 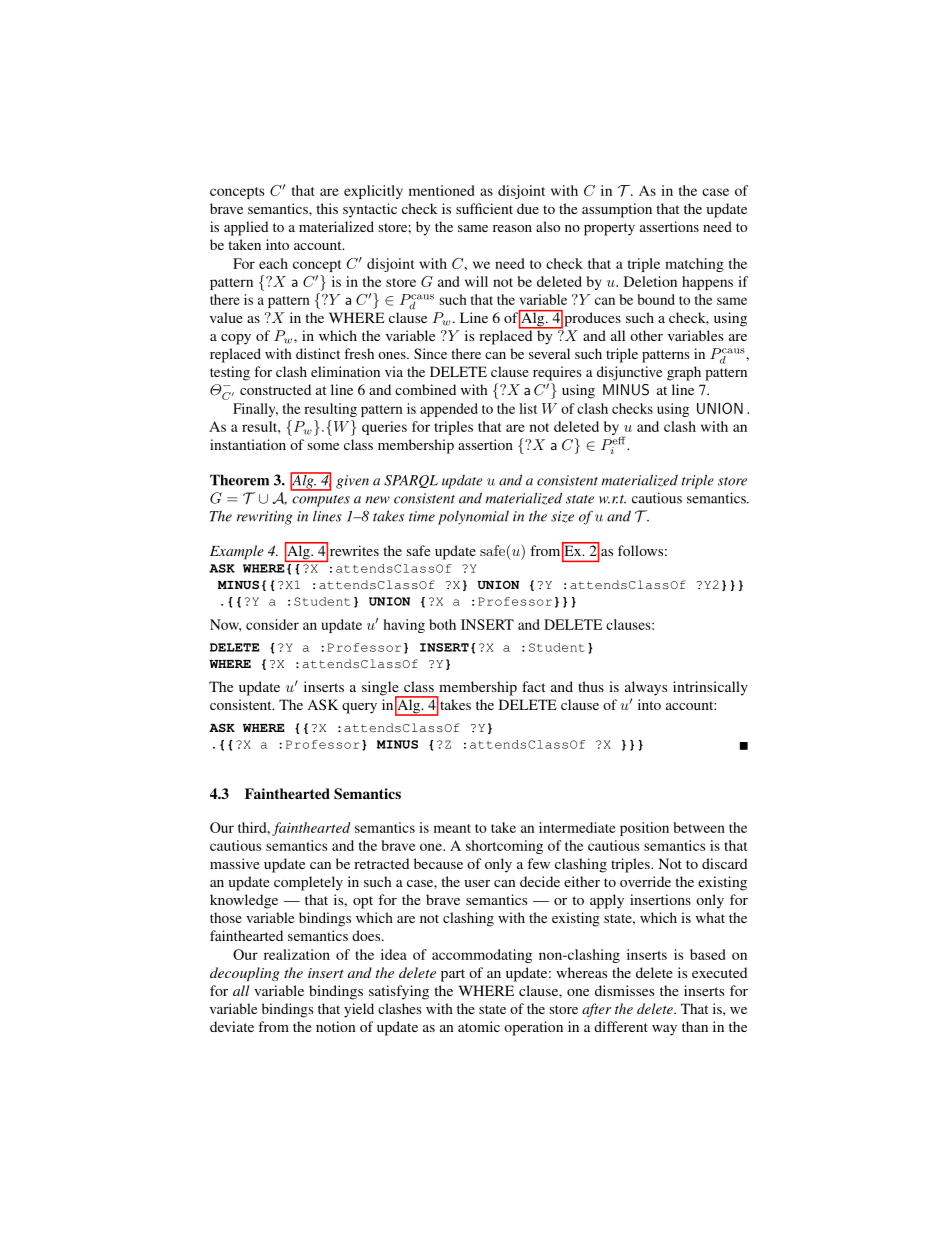 I want to click on always, so click(x=646, y=688).
